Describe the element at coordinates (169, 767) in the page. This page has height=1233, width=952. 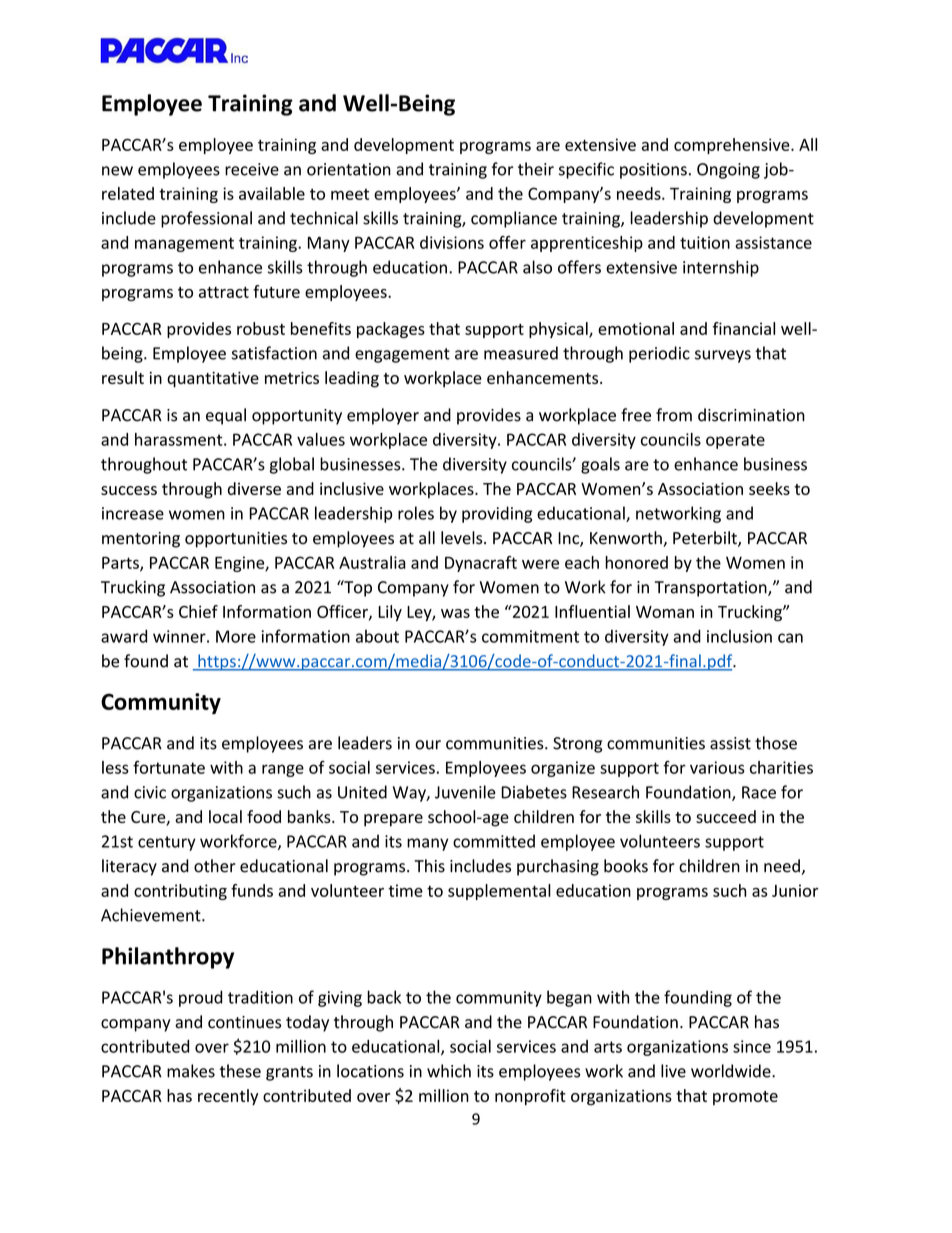
I see `fortunate` at that location.
